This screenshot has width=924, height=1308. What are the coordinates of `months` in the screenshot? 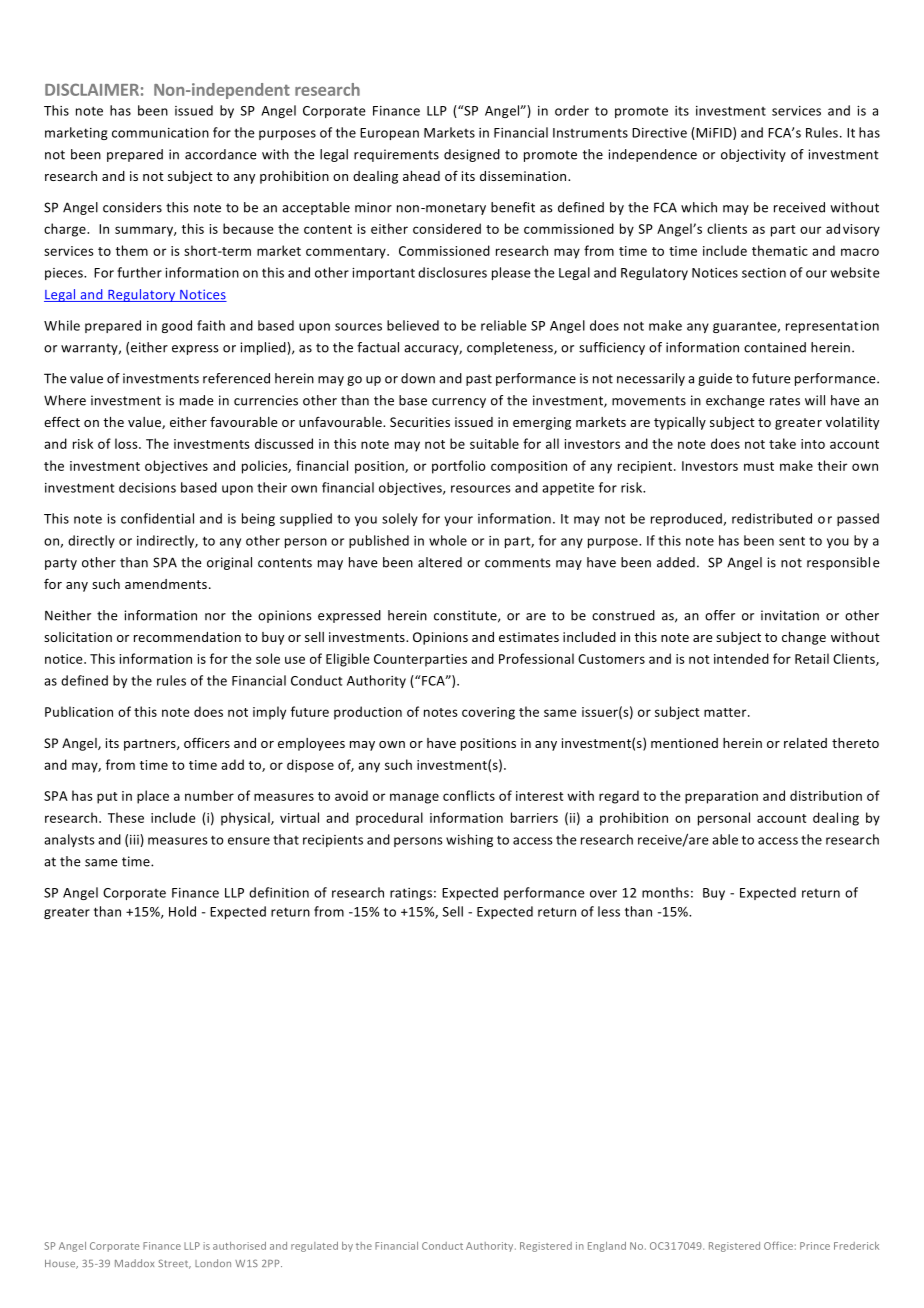 It's located at (665, 892).
